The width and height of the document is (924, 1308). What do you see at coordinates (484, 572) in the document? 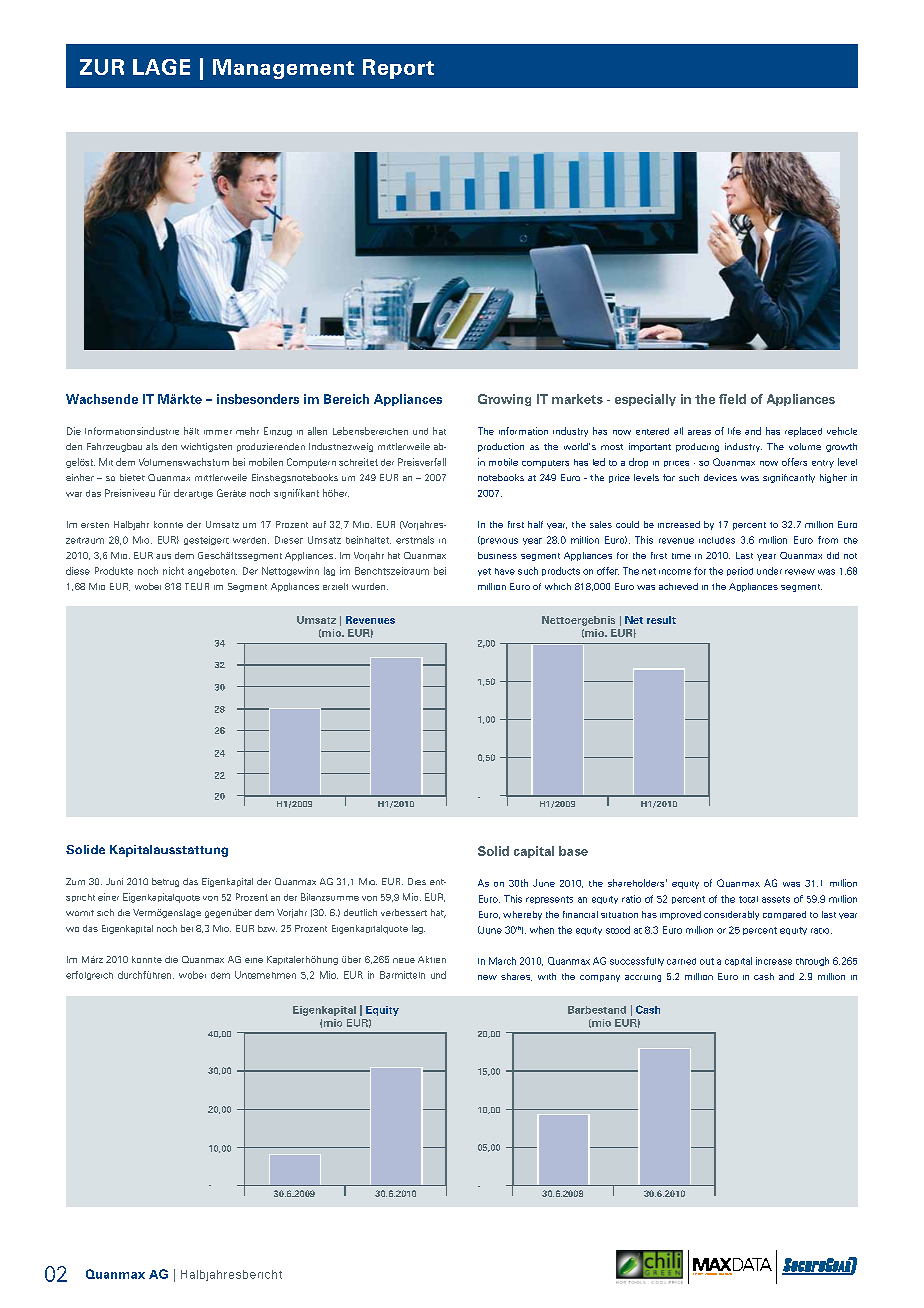
I see `yet` at bounding box center [484, 572].
